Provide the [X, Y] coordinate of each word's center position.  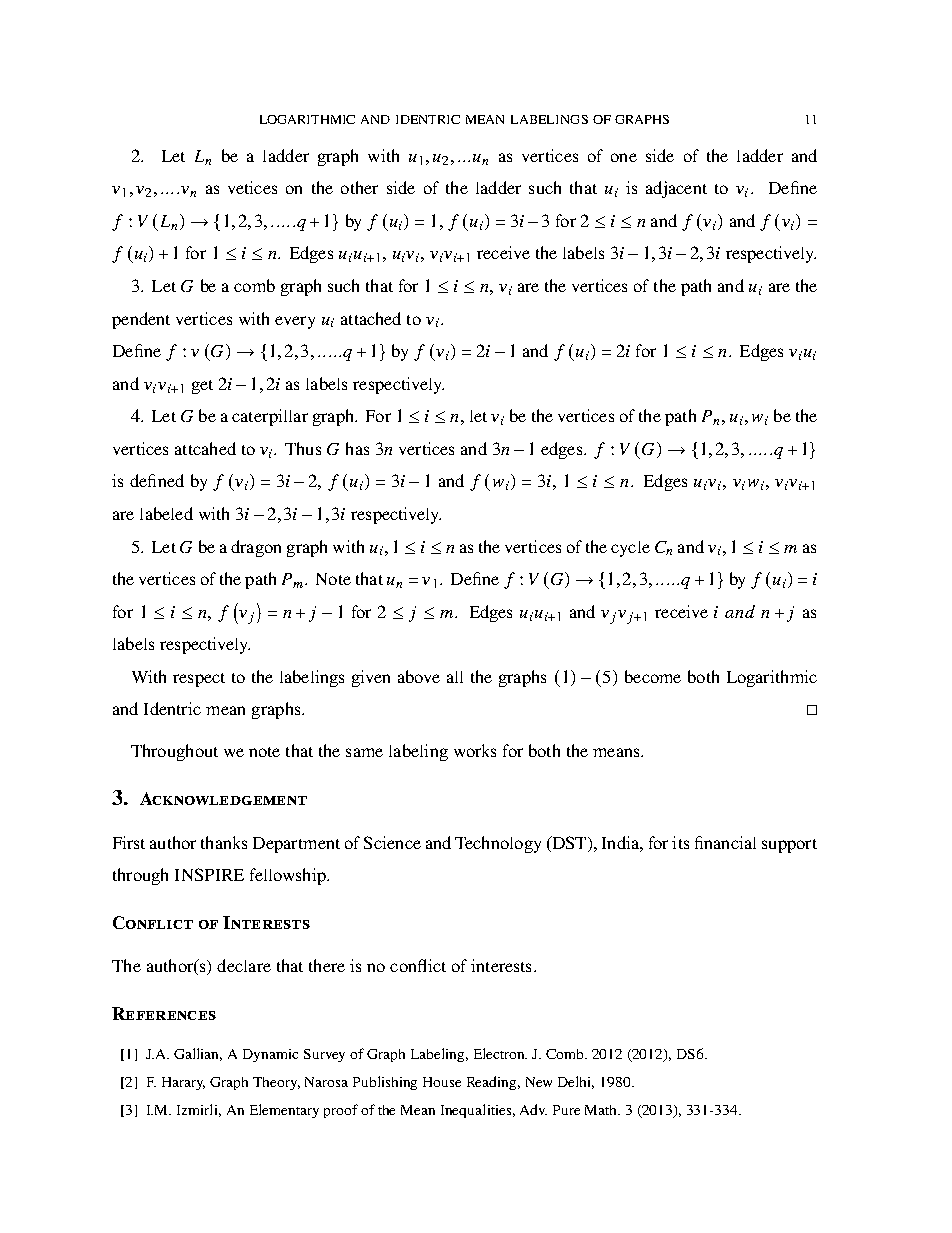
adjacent [676, 189]
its [680, 842]
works [475, 750]
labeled [166, 513]
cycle [630, 549]
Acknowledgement [223, 798]
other [359, 187]
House [442, 1082]
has [357, 448]
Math [602, 1110]
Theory [276, 1083]
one [624, 157]
